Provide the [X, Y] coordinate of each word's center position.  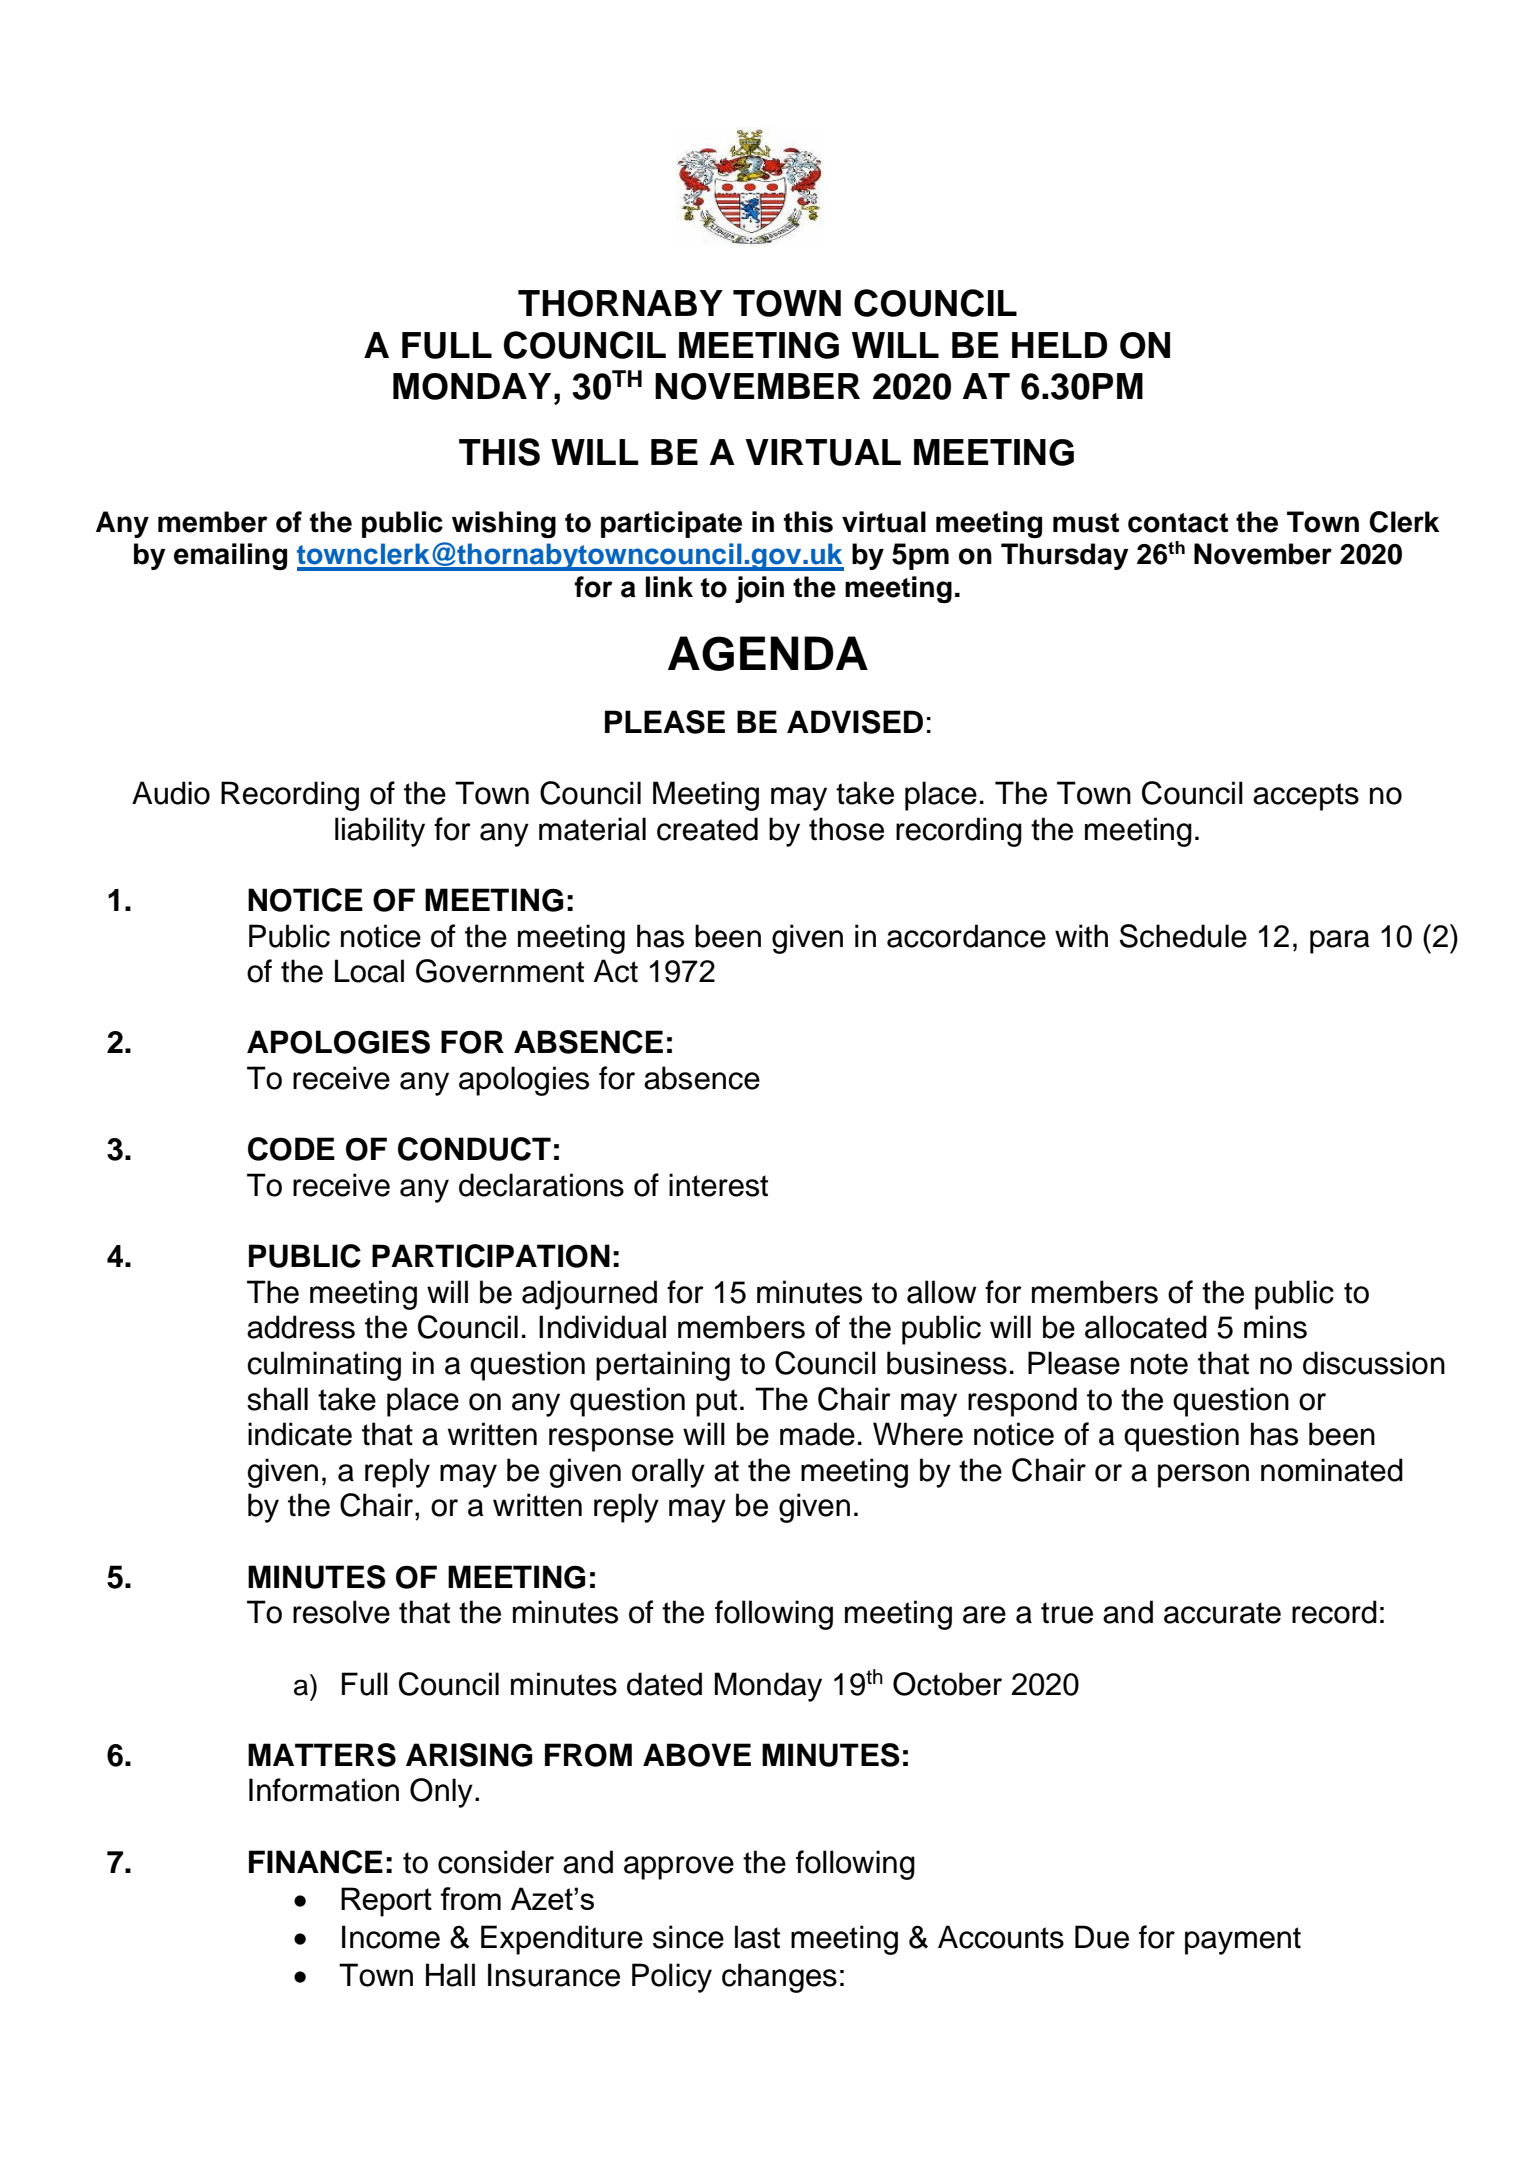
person [1203, 1476]
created [707, 829]
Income [391, 1937]
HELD [1059, 345]
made [817, 1434]
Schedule [1183, 936]
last [757, 1937]
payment [1243, 1941]
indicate [300, 1434]
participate [671, 524]
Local [369, 971]
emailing [230, 556]
